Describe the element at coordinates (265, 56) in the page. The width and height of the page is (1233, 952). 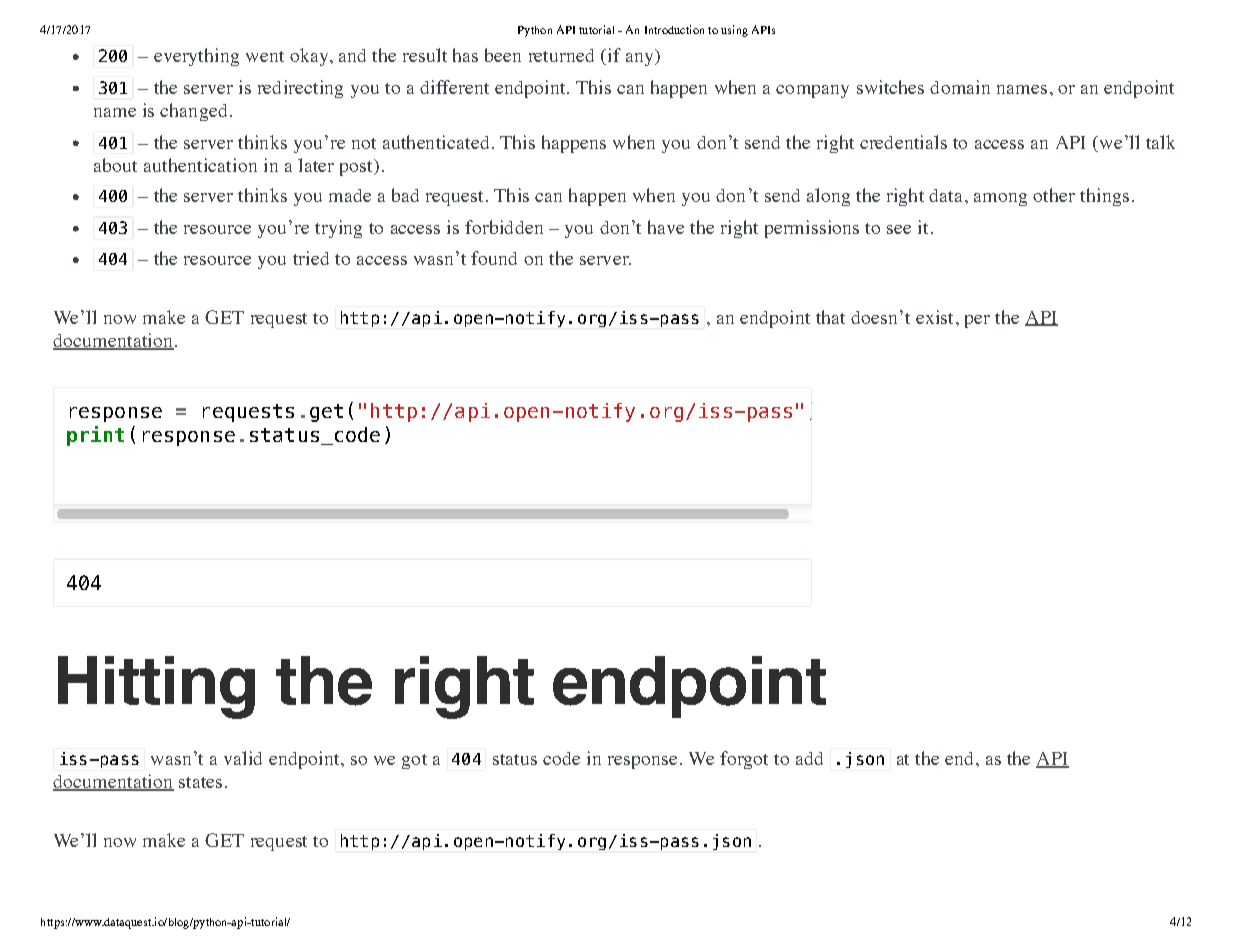
I see `went` at that location.
